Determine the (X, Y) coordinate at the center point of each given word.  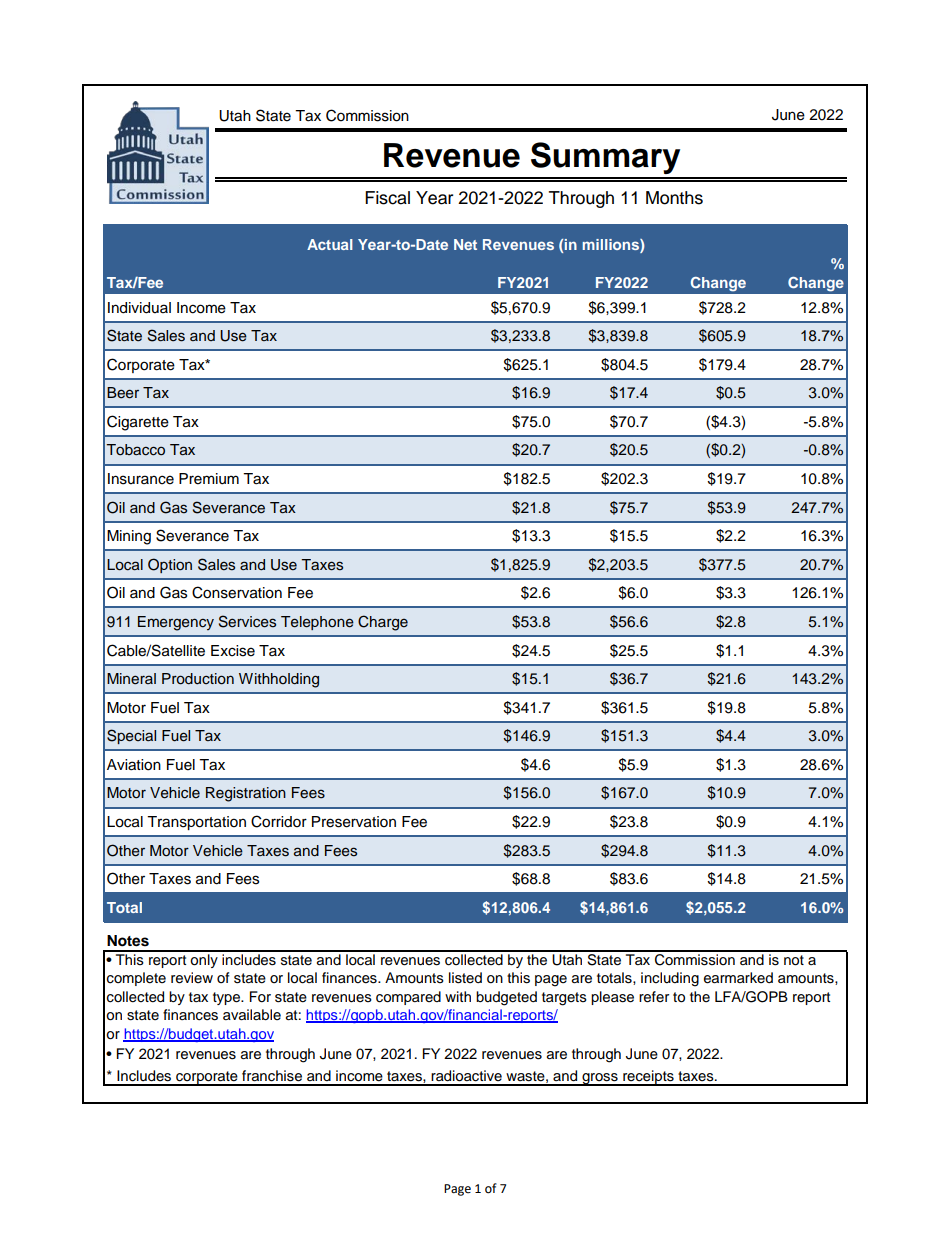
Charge (383, 623)
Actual (330, 244)
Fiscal (387, 198)
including (670, 979)
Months (674, 198)
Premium (209, 479)
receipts (648, 1078)
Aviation (134, 765)
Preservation (354, 822)
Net (465, 244)
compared (408, 998)
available (252, 1015)
